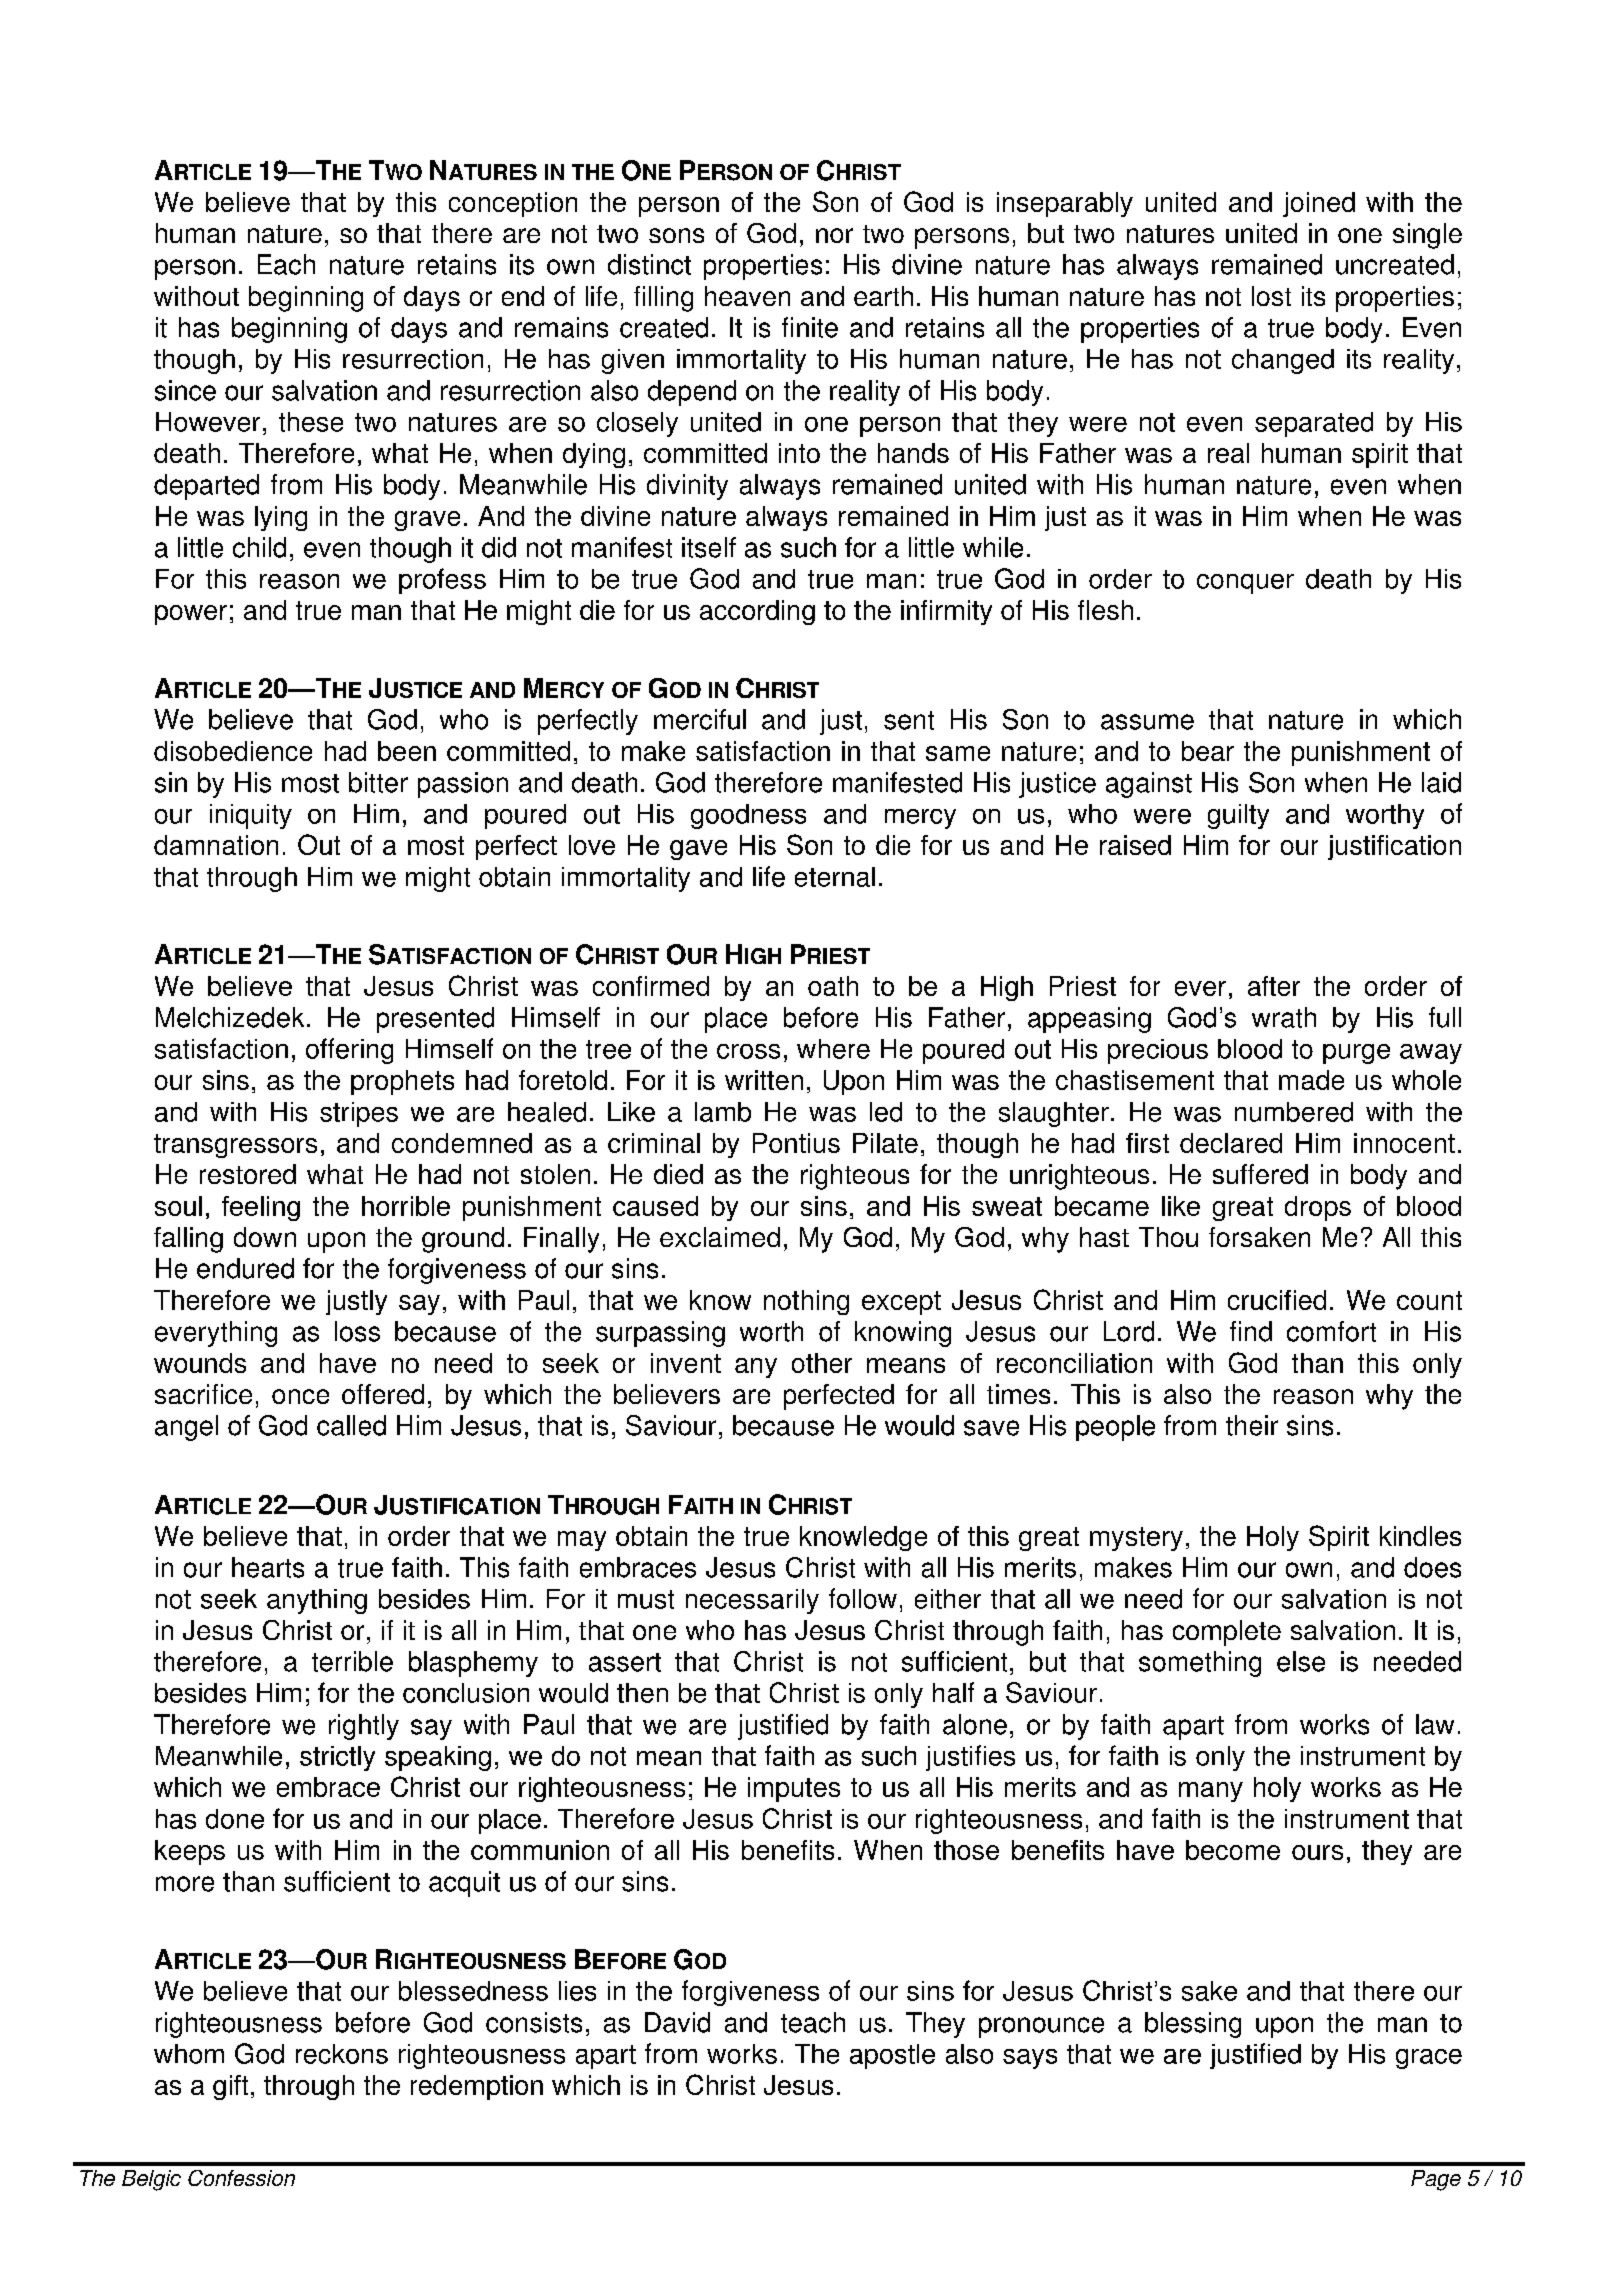  What do you see at coordinates (337, 1758) in the screenshot?
I see `strictly` at bounding box center [337, 1758].
